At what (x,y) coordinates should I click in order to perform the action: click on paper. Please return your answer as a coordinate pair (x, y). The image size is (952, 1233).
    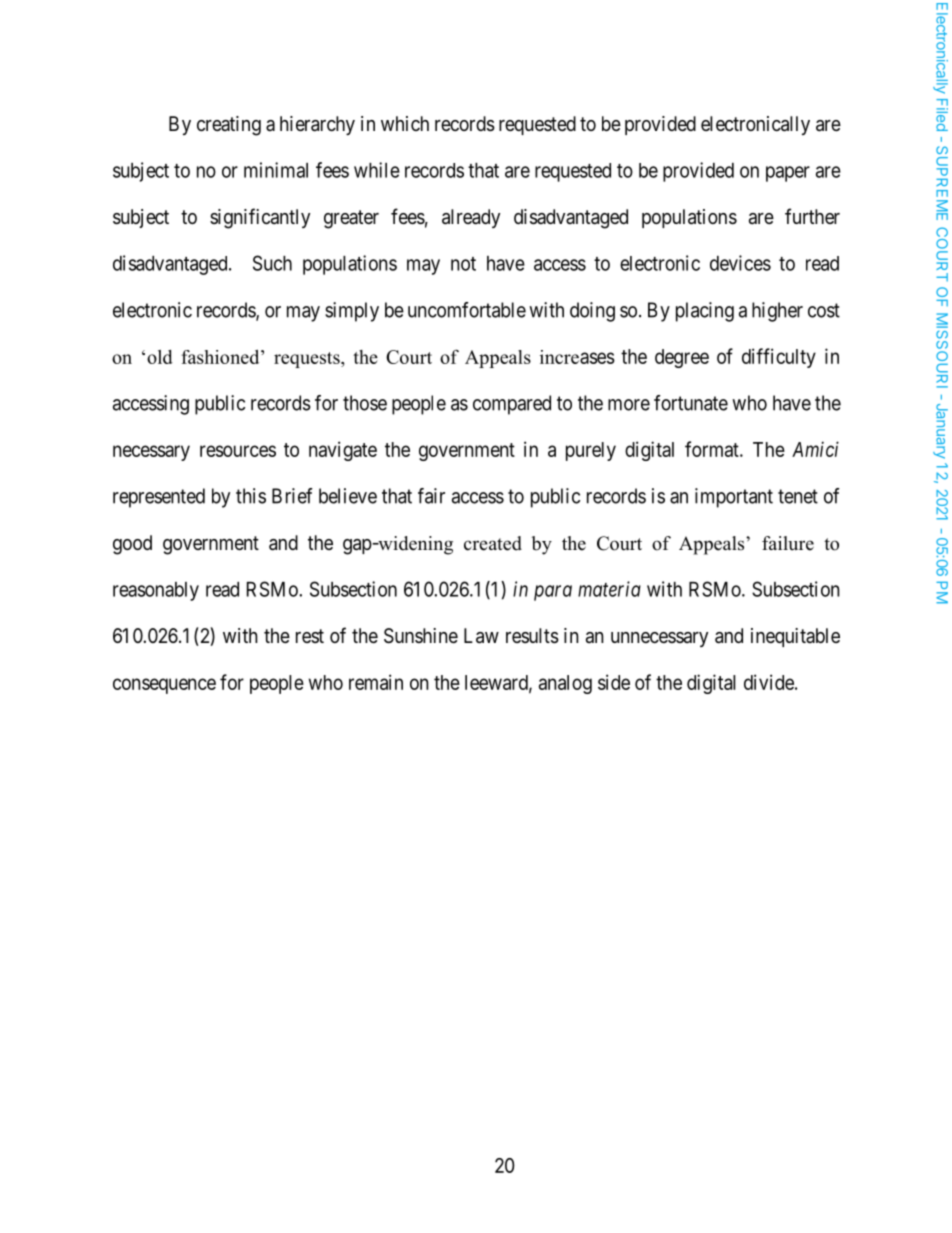
    Looking at the image, I should click on (788, 174).
